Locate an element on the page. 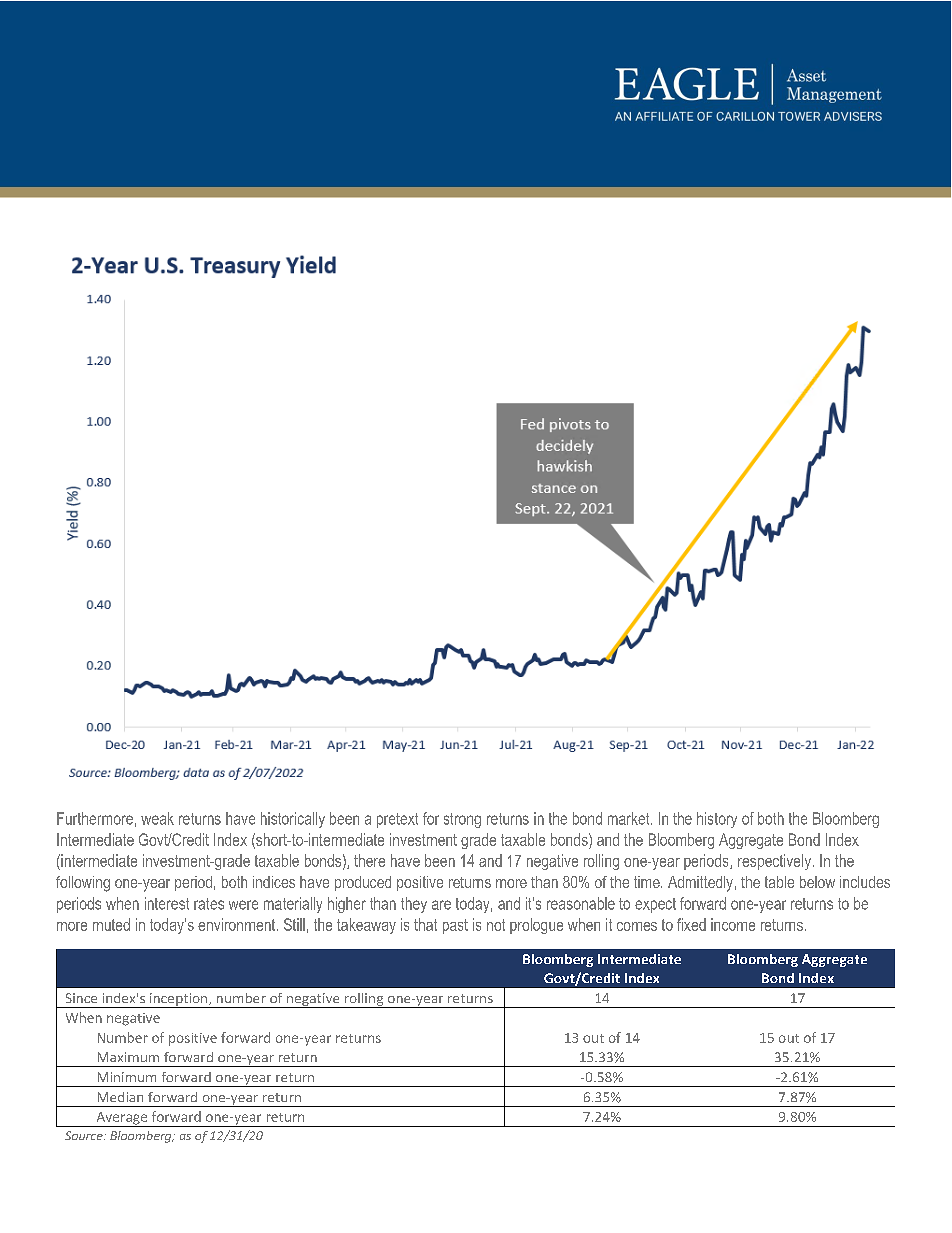  are is located at coordinates (441, 905).
